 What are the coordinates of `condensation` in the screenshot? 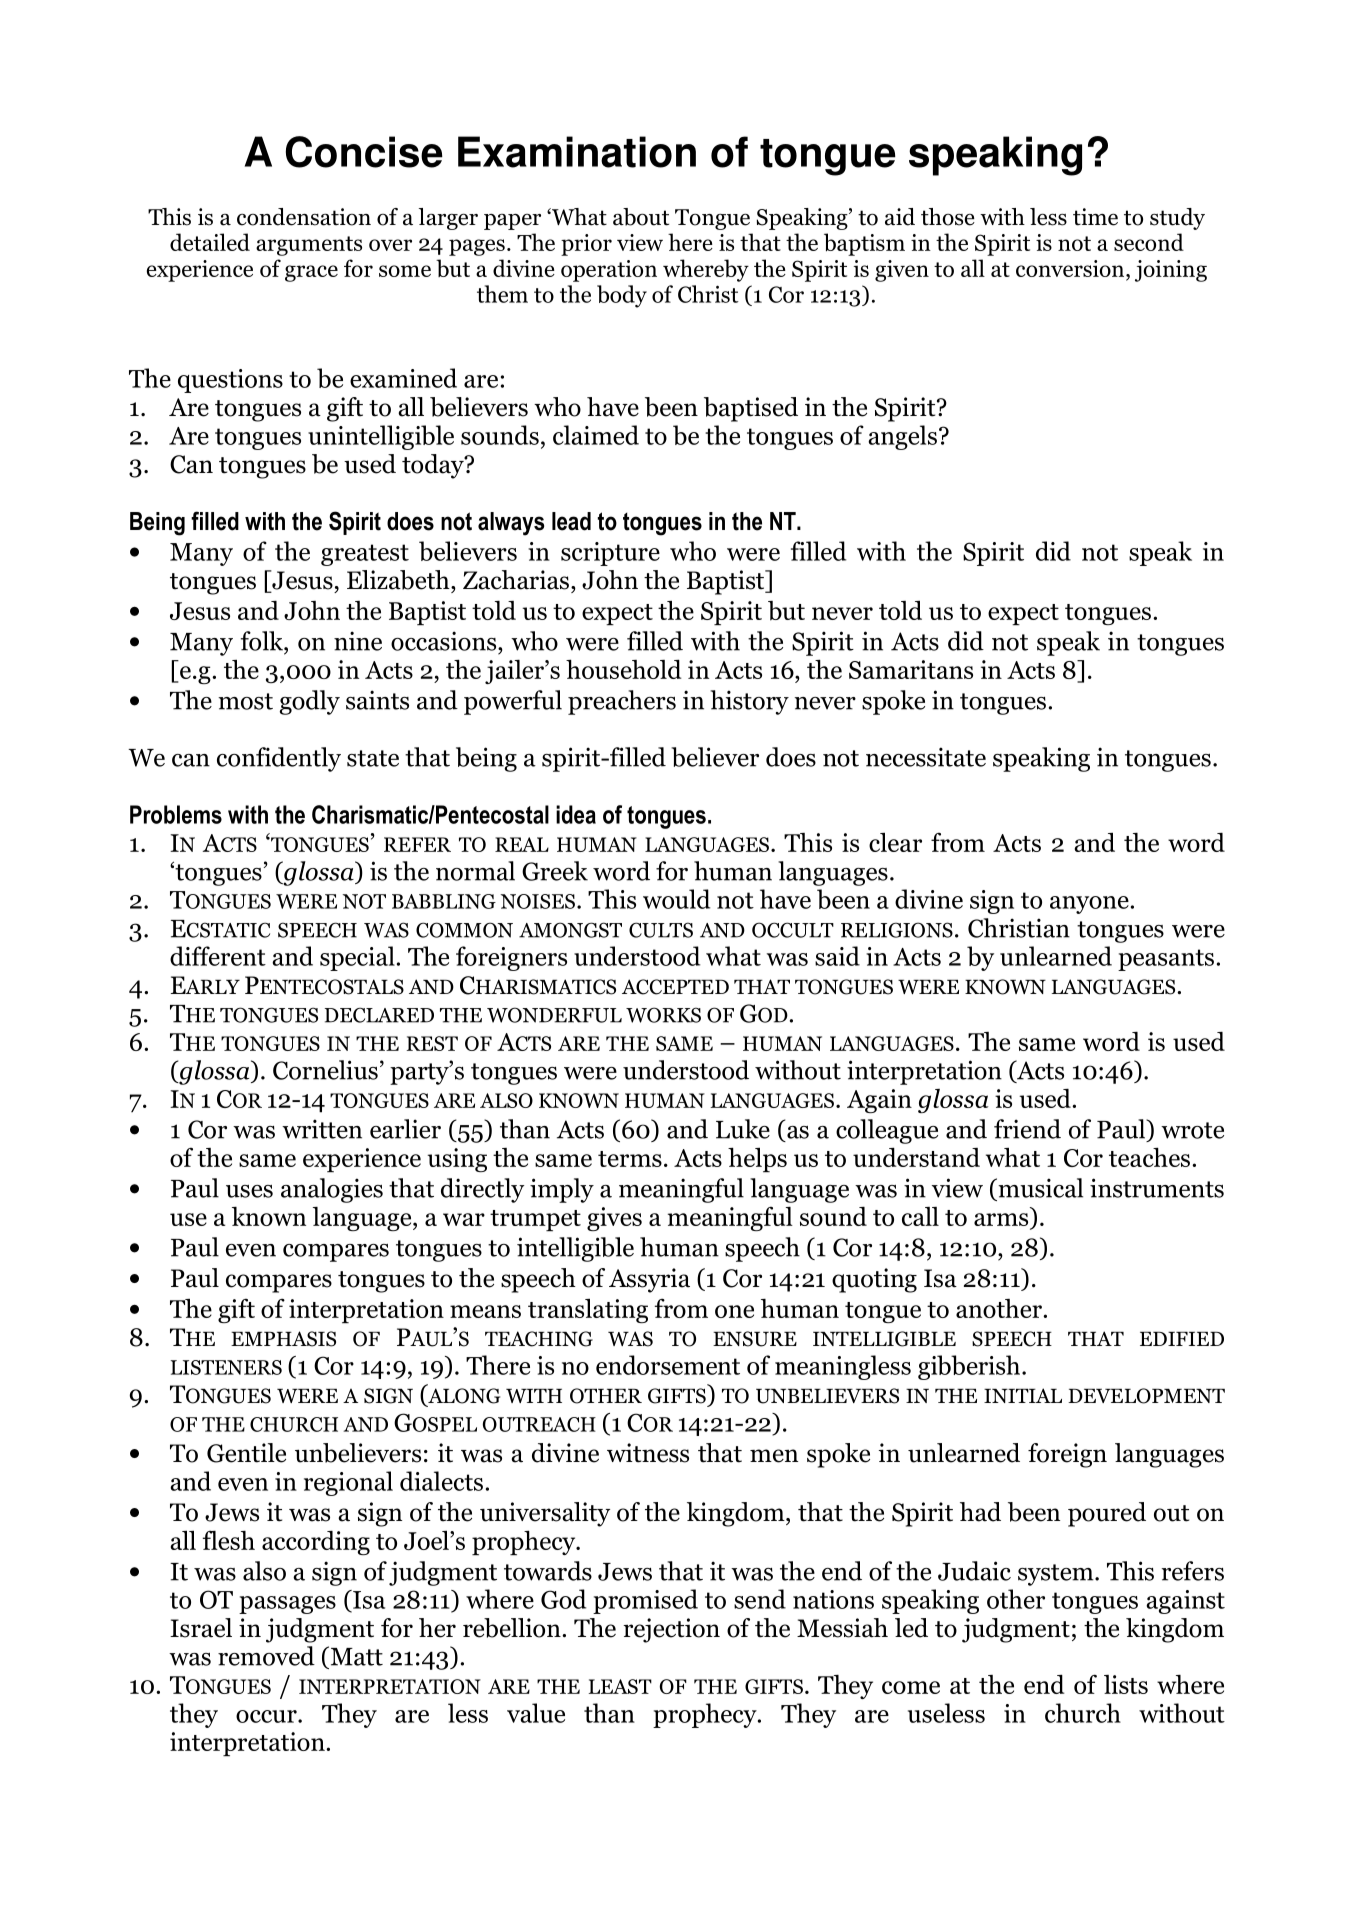 It's located at (304, 217).
